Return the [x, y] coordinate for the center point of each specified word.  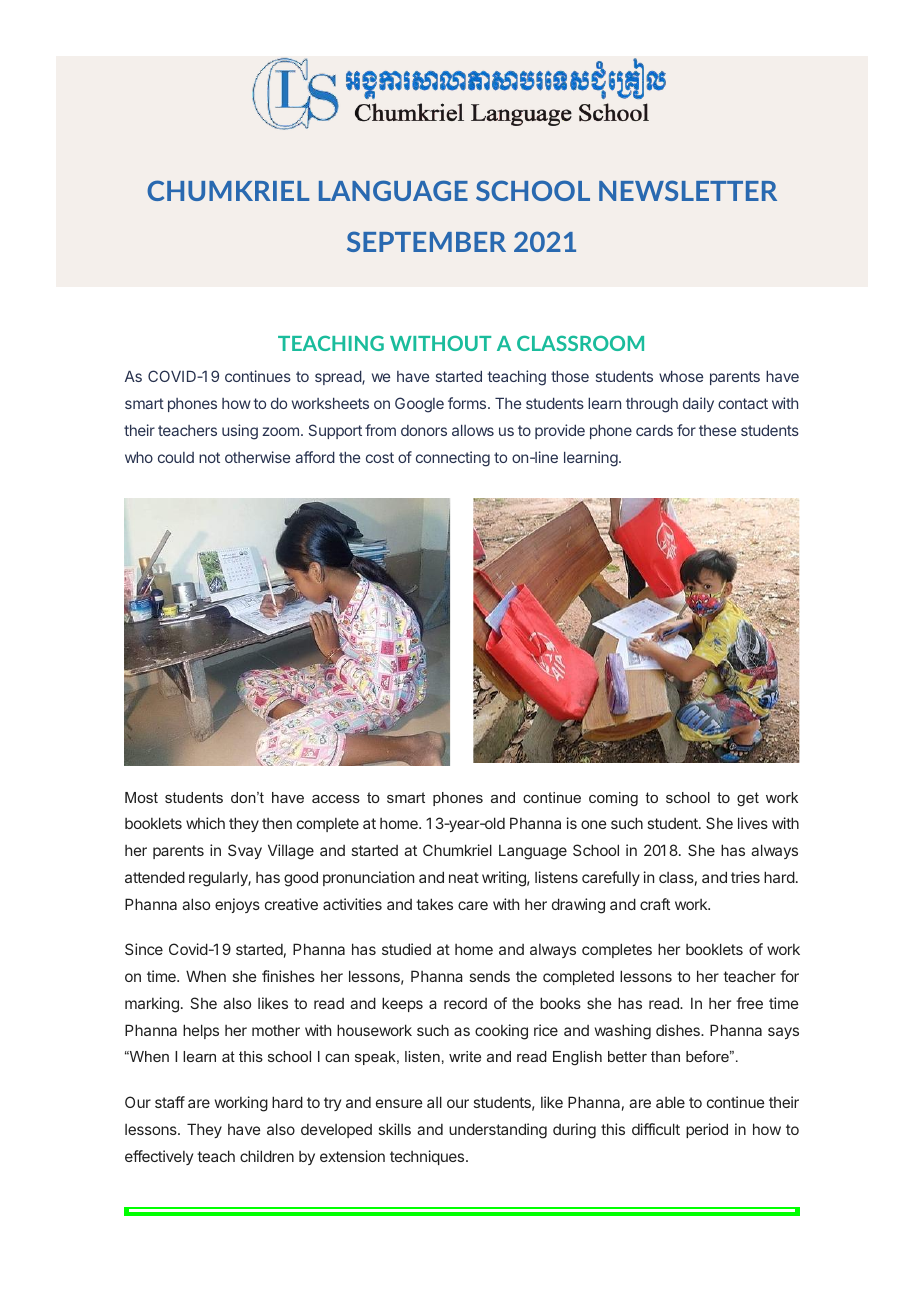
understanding [498, 1131]
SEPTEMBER [426, 241]
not [209, 457]
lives [753, 823]
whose [681, 376]
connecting [453, 459]
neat [464, 877]
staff [170, 1102]
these [717, 430]
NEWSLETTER [688, 190]
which [205, 823]
